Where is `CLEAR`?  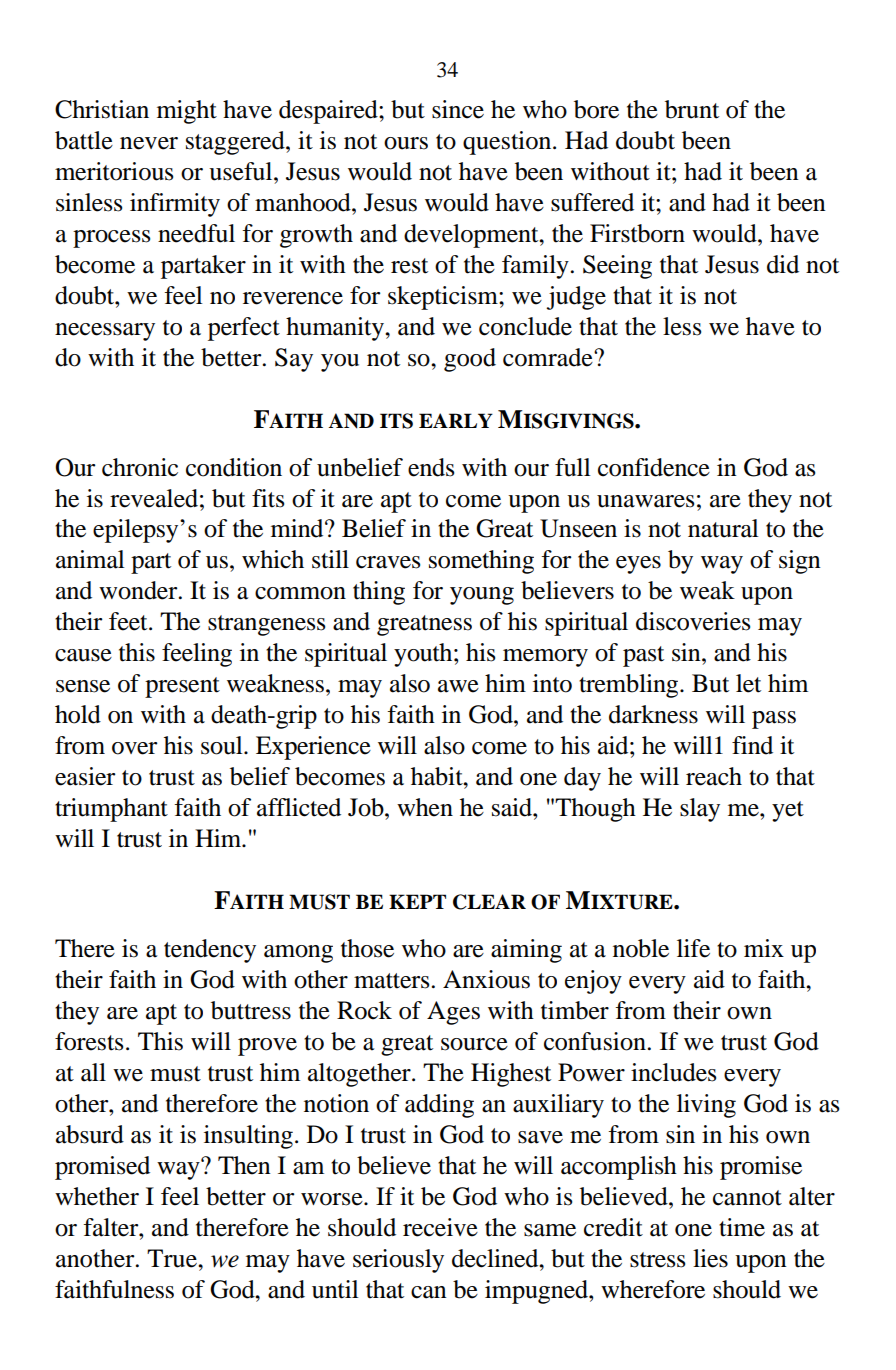 CLEAR is located at coordinates (489, 902).
